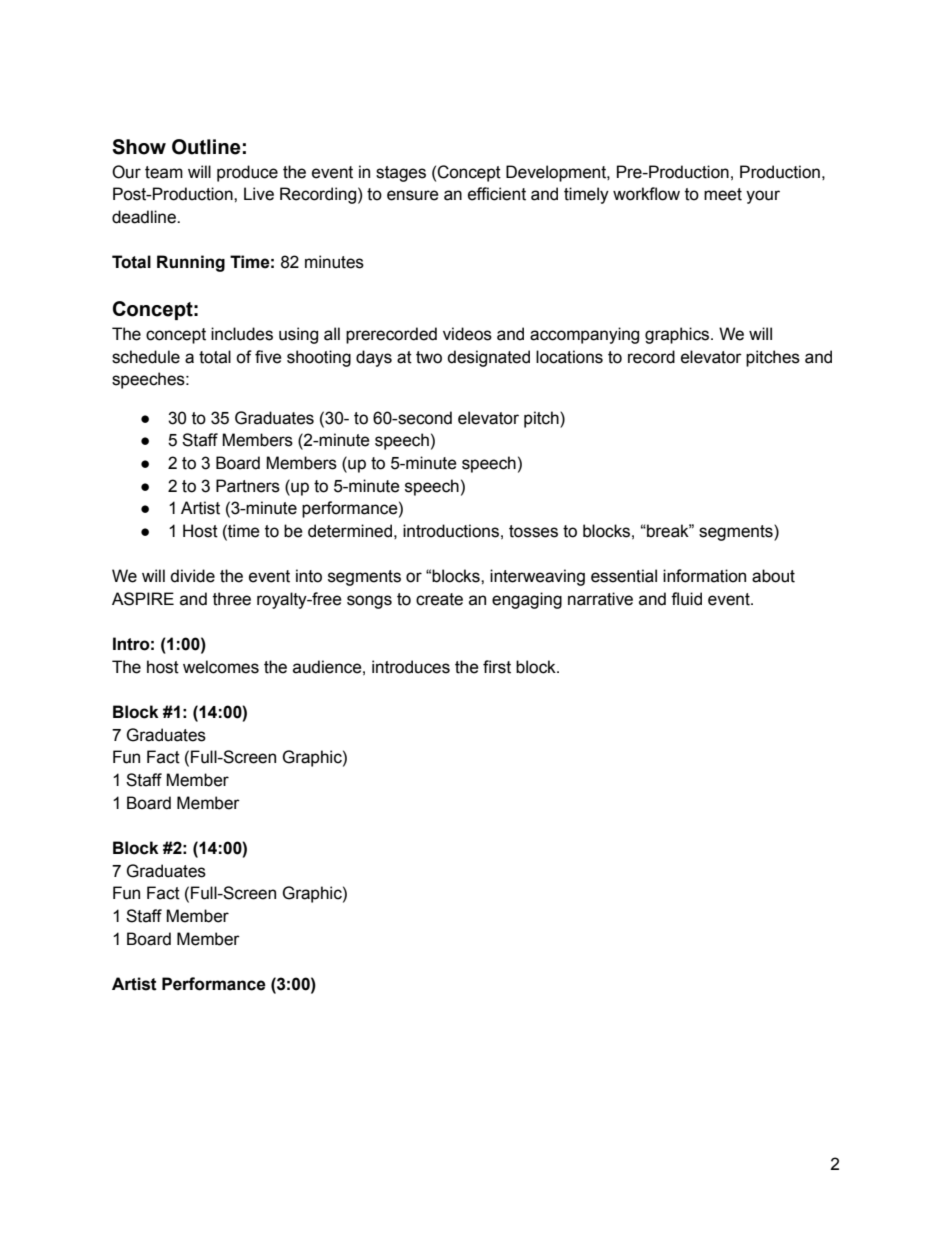 The width and height of the screenshot is (952, 1233). Describe the element at coordinates (569, 357) in the screenshot. I see `locations` at that location.
